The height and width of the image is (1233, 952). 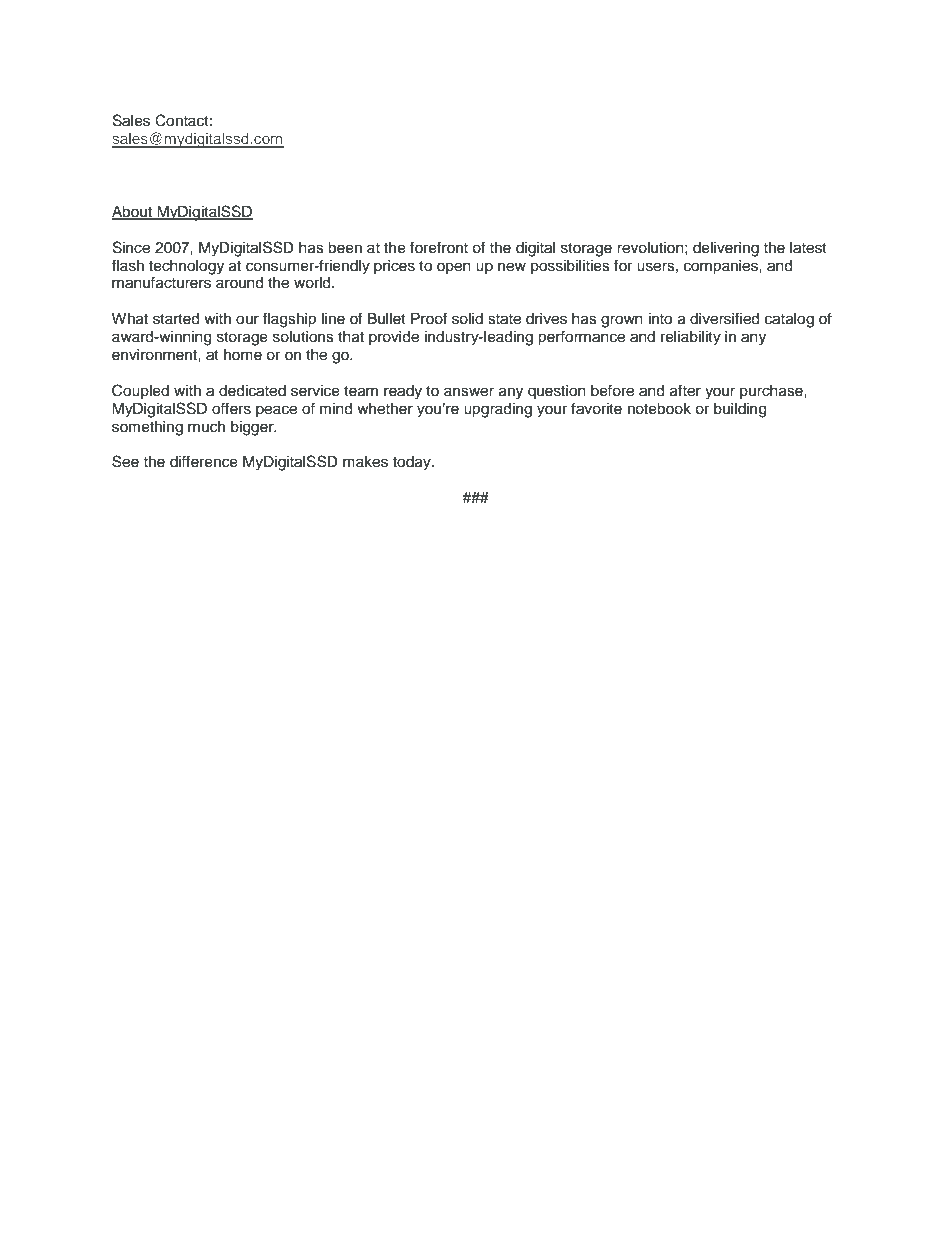 I want to click on technology, so click(x=186, y=267).
